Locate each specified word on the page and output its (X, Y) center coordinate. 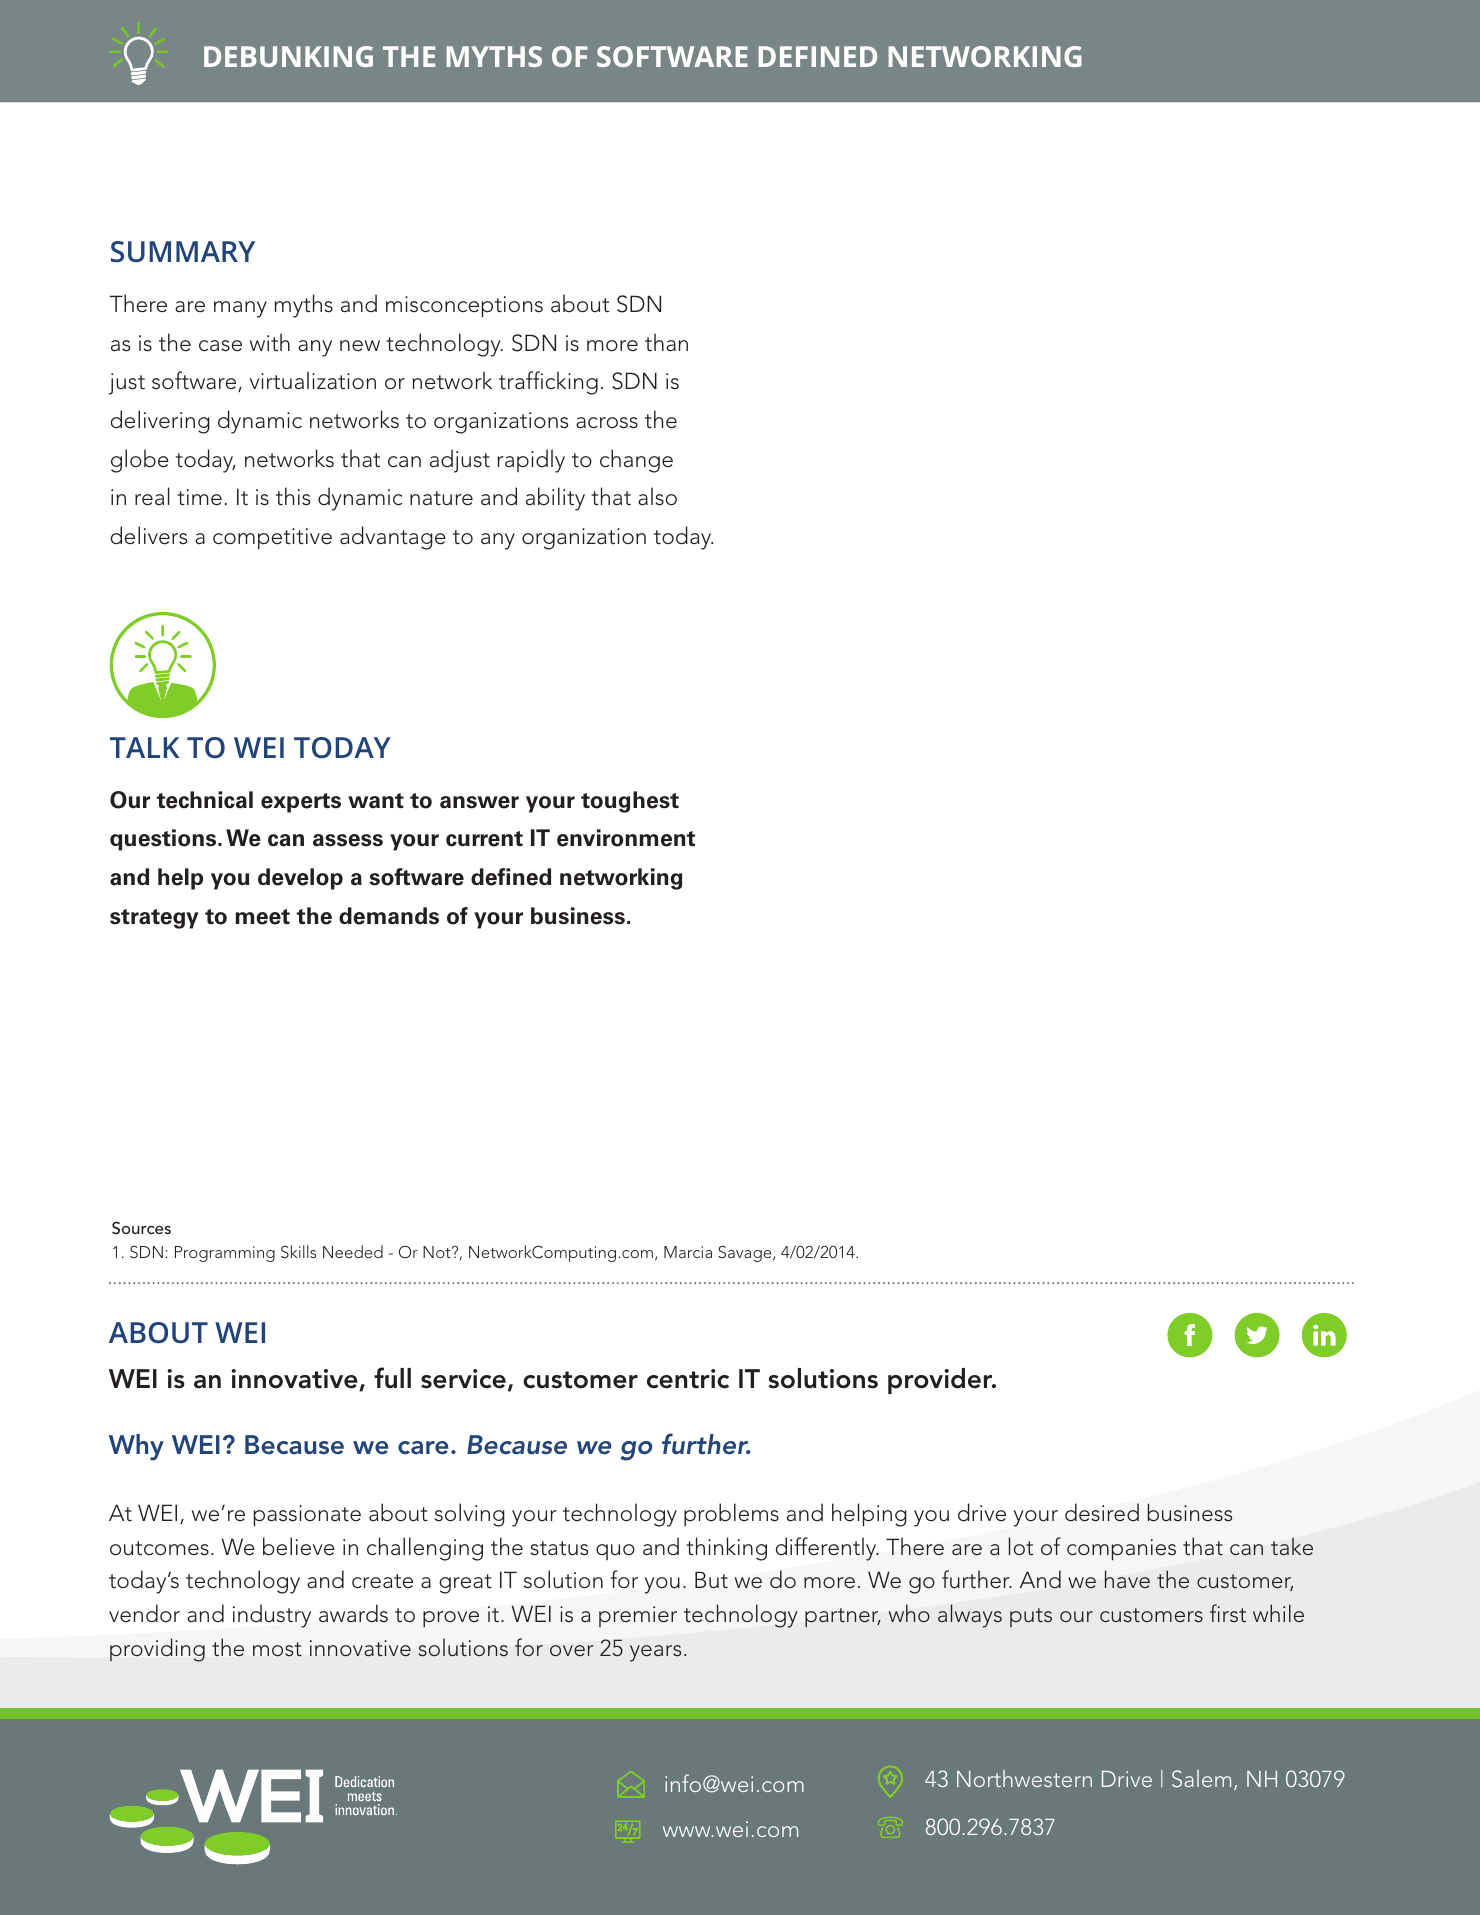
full (392, 1378)
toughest (630, 802)
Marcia (688, 1252)
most (277, 1649)
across (607, 423)
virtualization (313, 380)
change (636, 461)
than (666, 342)
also (657, 496)
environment (626, 838)
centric (688, 1379)
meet (262, 917)
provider (941, 1381)
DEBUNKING (288, 56)
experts (301, 803)
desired (1102, 1512)
